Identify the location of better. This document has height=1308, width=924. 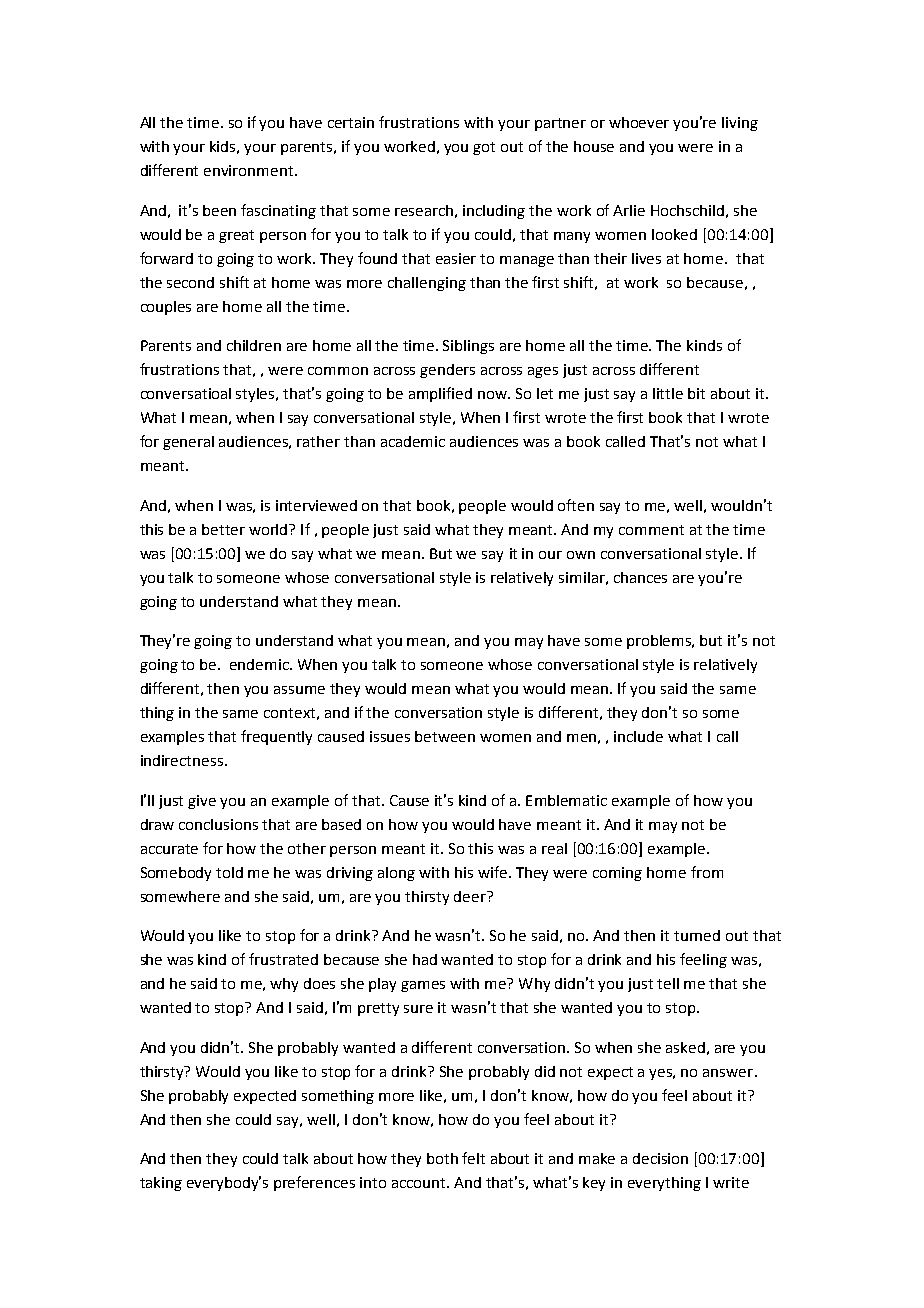
(223, 529).
